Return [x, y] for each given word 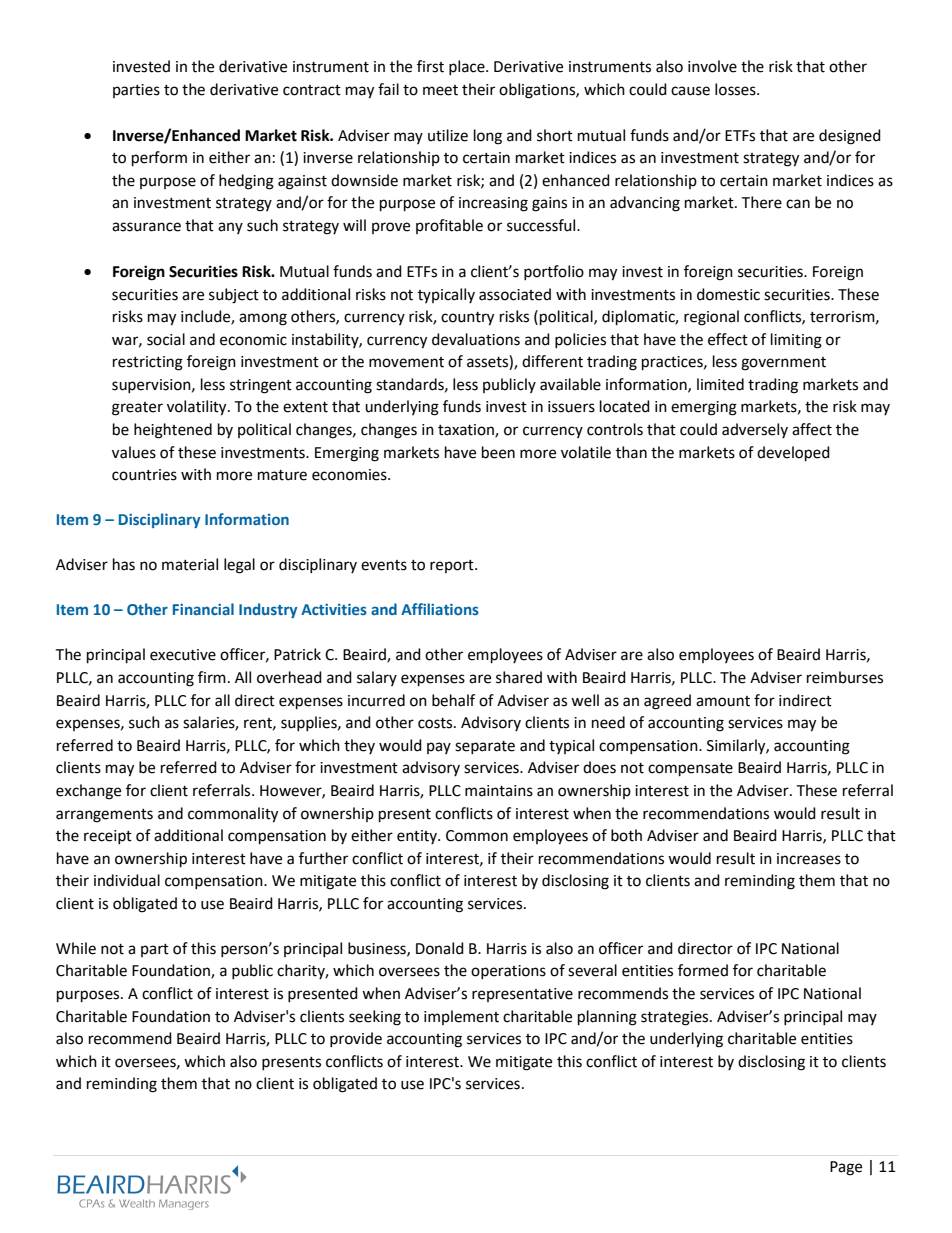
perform [159, 159]
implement [461, 1017]
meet [440, 90]
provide [356, 1039]
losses [736, 89]
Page [846, 1168]
